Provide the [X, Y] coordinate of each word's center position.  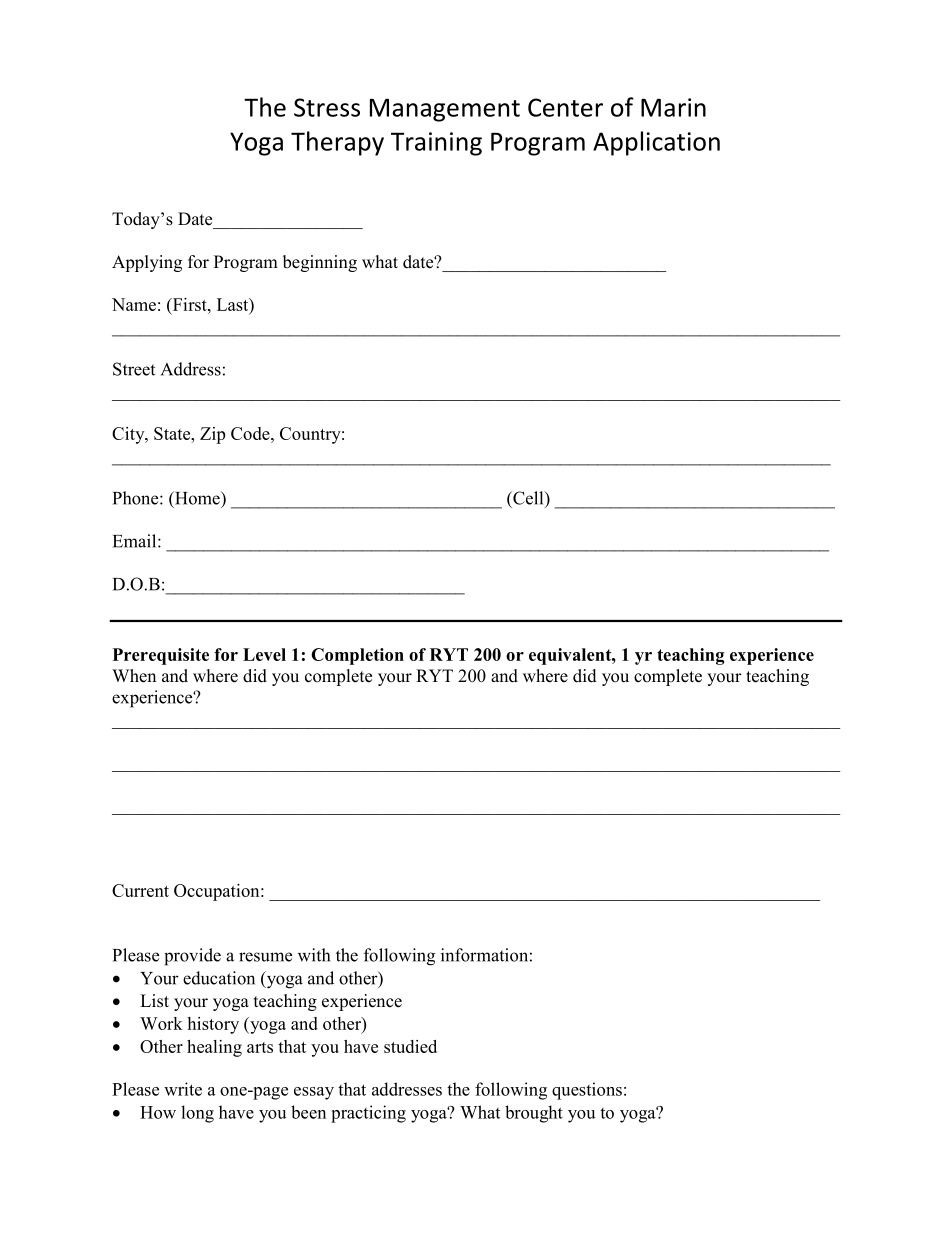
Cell [528, 498]
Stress [327, 107]
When [134, 676]
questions [587, 1091]
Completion [357, 656]
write [183, 1089]
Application [656, 143]
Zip [212, 435]
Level [264, 654]
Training [436, 144]
